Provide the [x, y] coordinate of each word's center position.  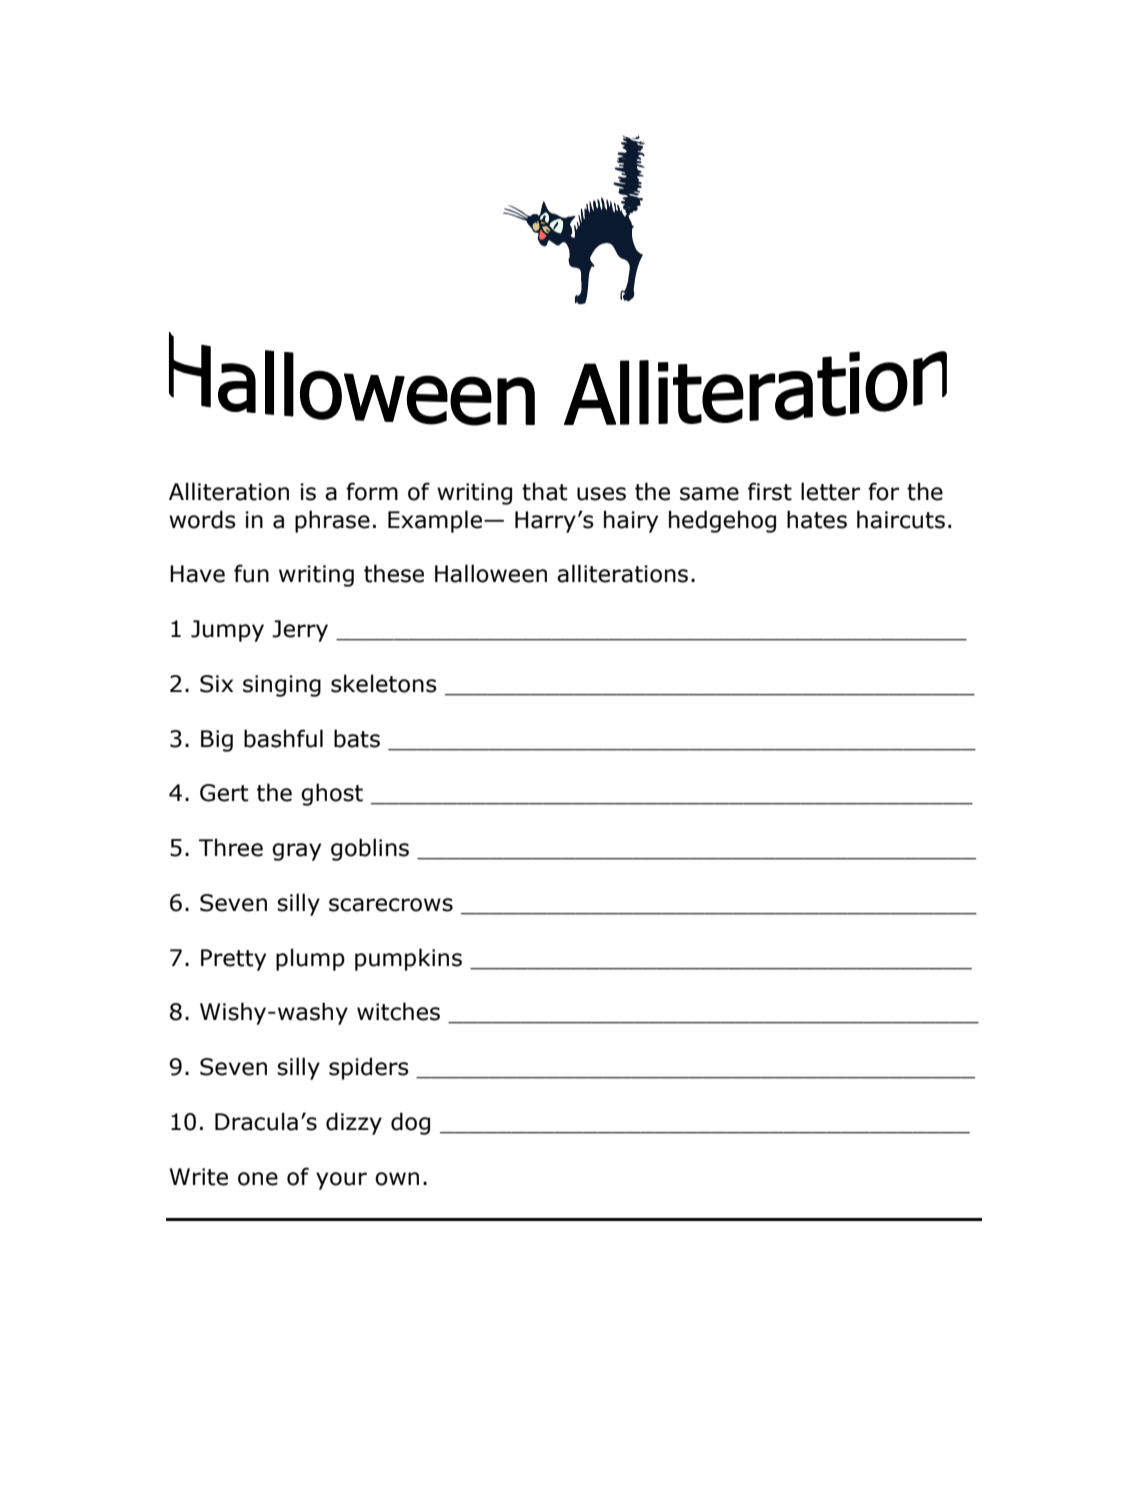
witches [398, 1011]
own [397, 1179]
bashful [283, 738]
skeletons [384, 683]
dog [410, 1123]
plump [310, 959]
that [545, 491]
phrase [332, 521]
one [258, 1179]
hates [817, 519]
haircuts [901, 519]
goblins [370, 849]
